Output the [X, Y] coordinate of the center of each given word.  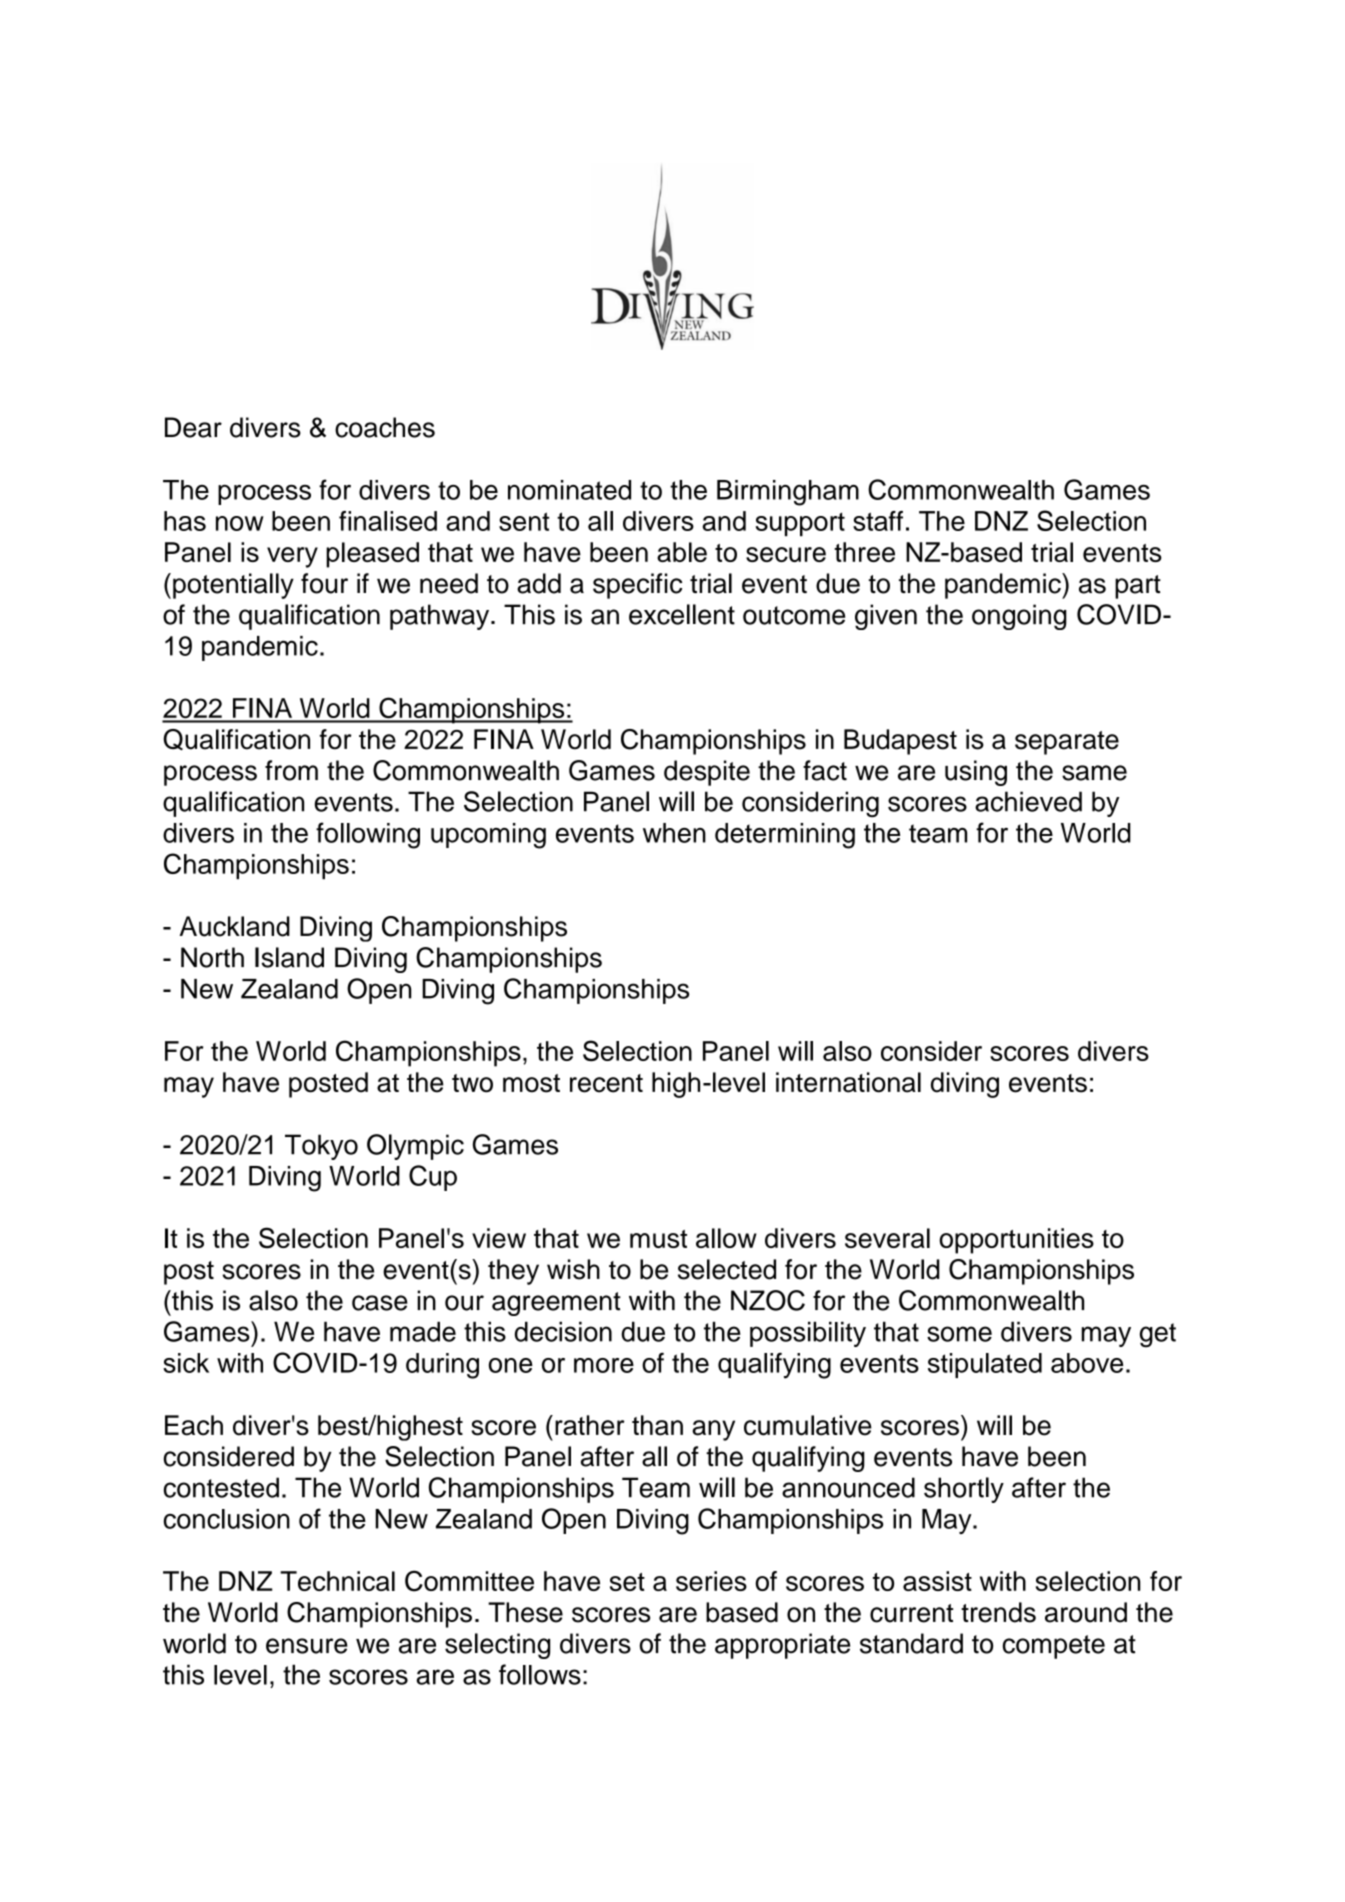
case [380, 1303]
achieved [1028, 801]
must [658, 1239]
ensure [307, 1646]
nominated [569, 490]
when [674, 833]
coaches [385, 427]
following [368, 835]
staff [878, 521]
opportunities [1016, 1241]
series [711, 1581]
